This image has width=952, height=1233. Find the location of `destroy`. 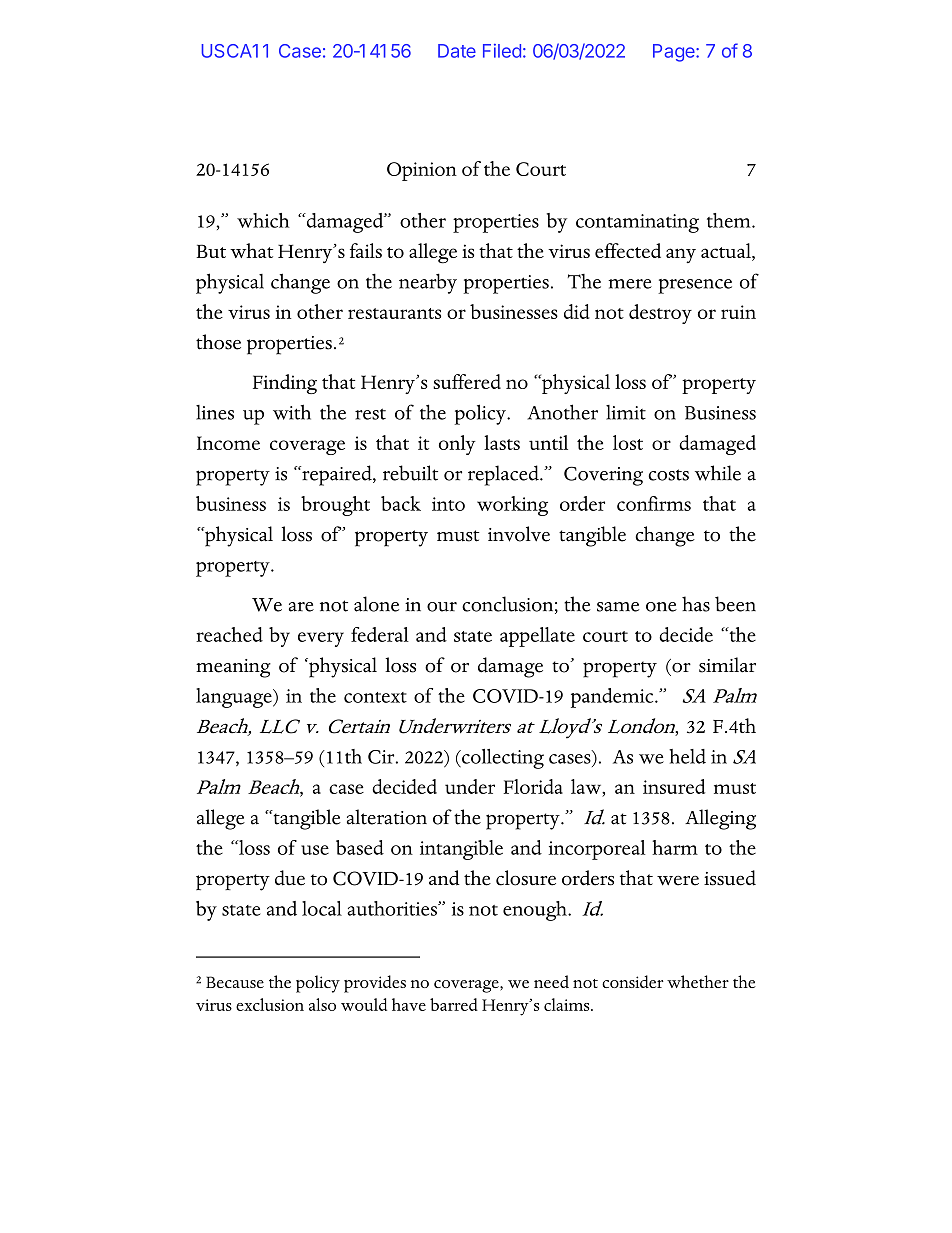

destroy is located at coordinates (660, 314).
